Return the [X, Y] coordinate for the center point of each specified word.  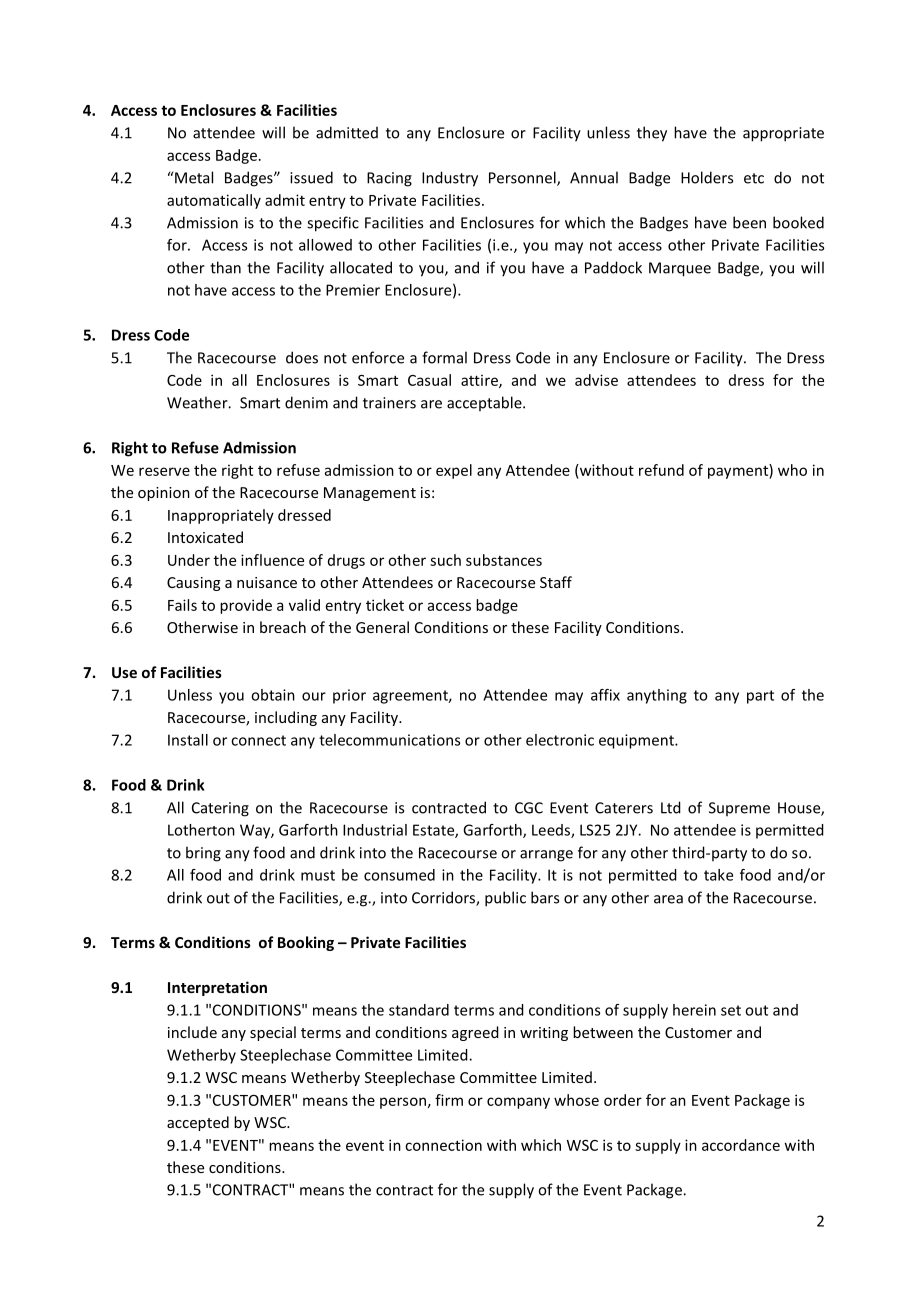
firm [449, 1100]
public [505, 899]
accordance [741, 1145]
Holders [707, 177]
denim [306, 402]
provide [246, 606]
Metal [193, 177]
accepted [198, 1123]
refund [661, 470]
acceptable [485, 403]
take [718, 875]
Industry [450, 179]
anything [657, 696]
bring [203, 854]
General [382, 627]
